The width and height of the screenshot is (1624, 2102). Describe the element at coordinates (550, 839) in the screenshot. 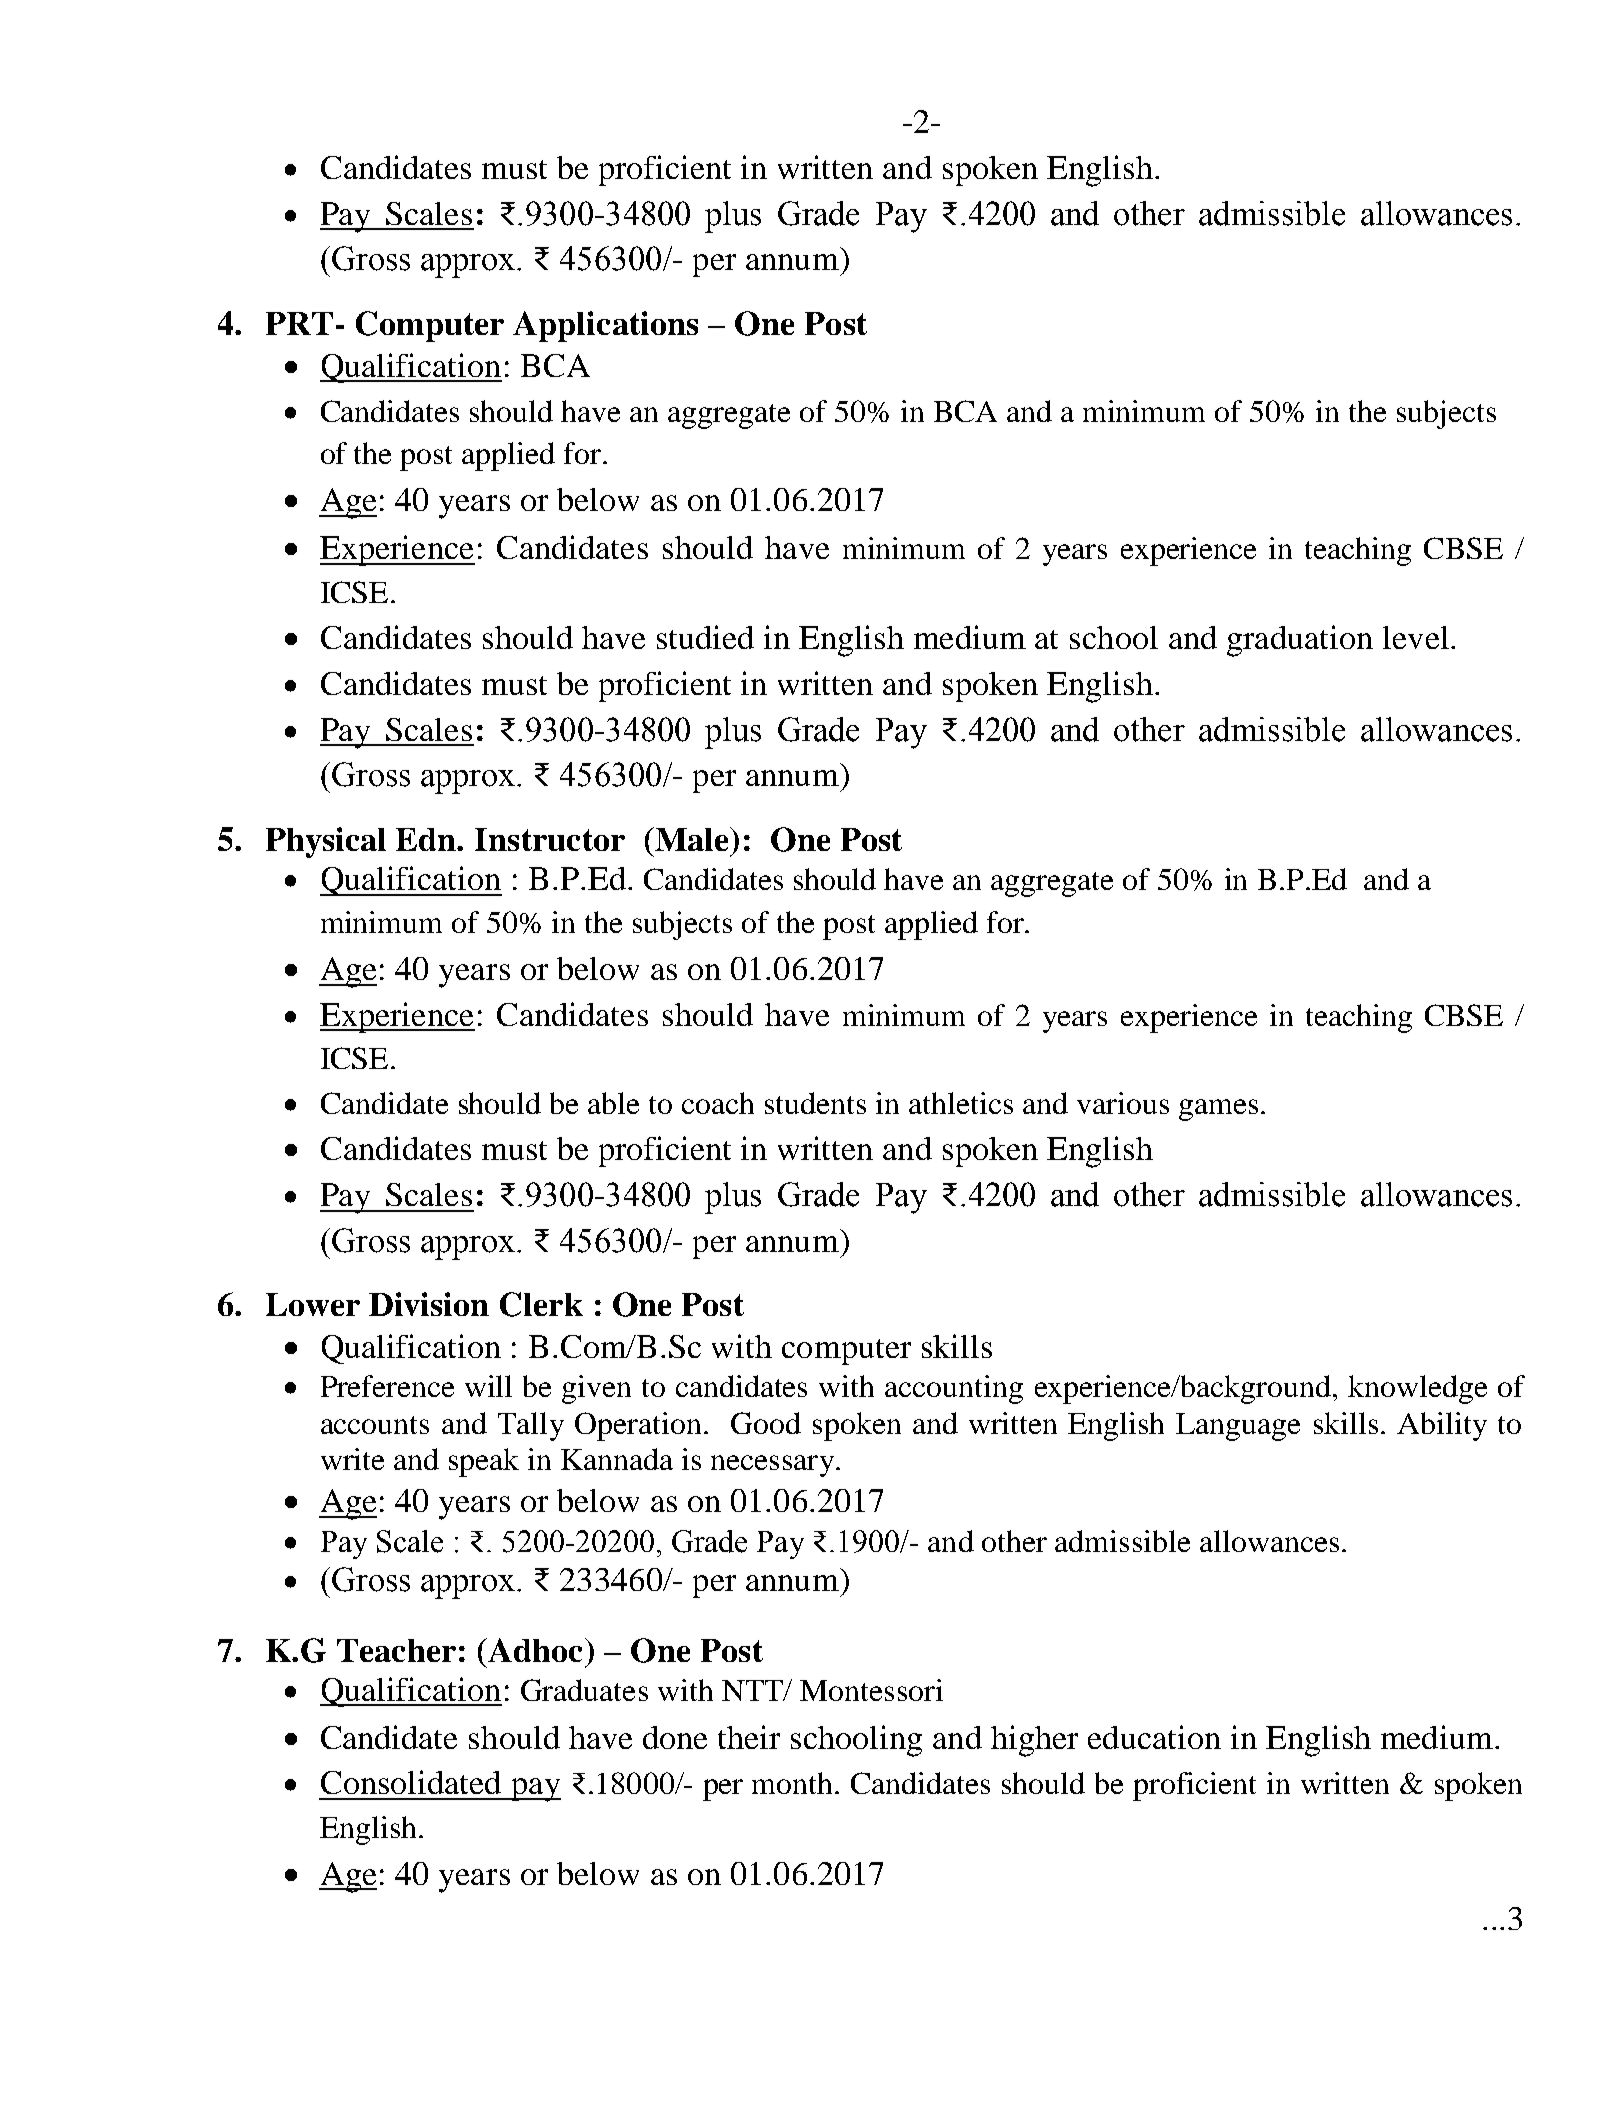

I see `Instructor` at that location.
